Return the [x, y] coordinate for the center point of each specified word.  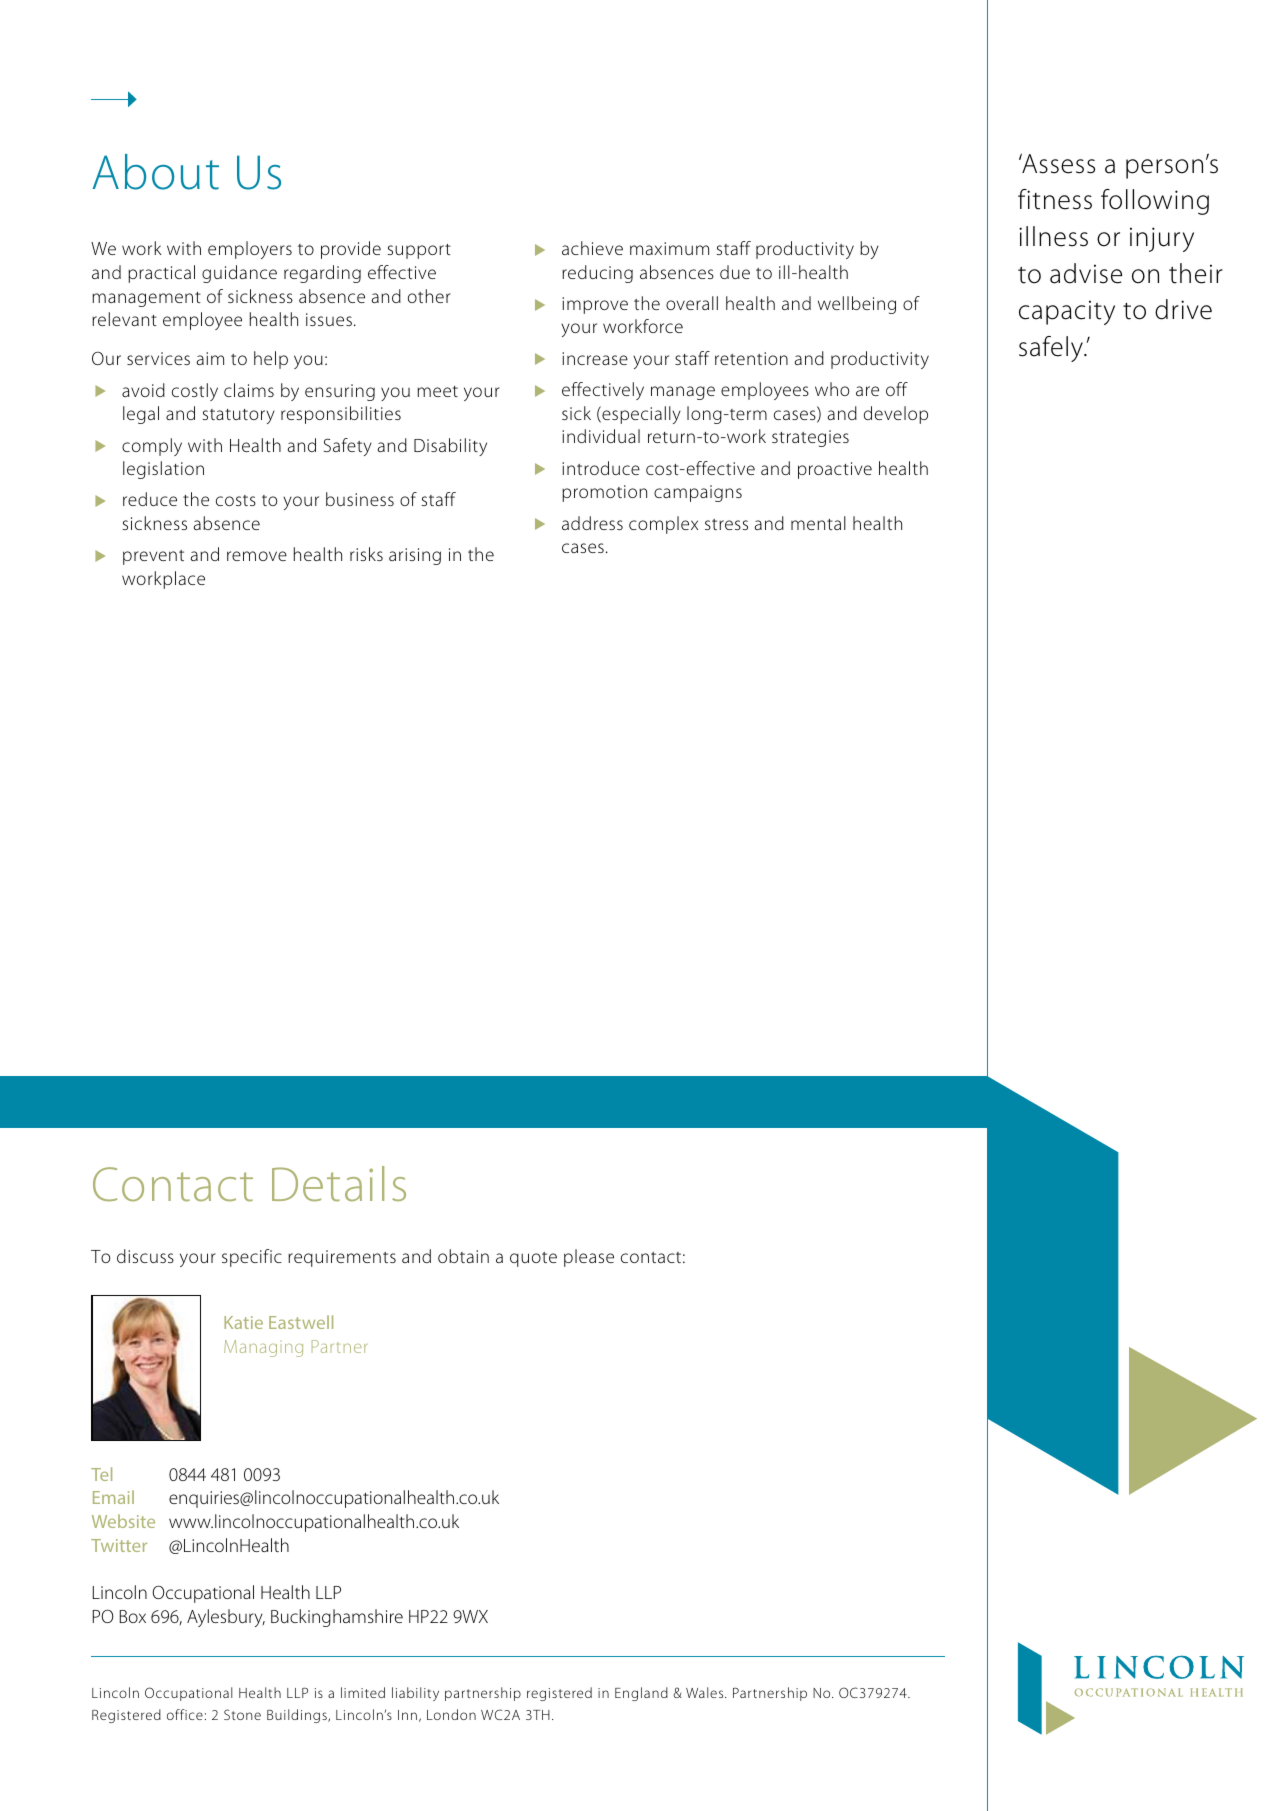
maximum [669, 248]
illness [1053, 236]
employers [250, 250]
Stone [242, 1714]
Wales [706, 1692]
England [641, 1694]
